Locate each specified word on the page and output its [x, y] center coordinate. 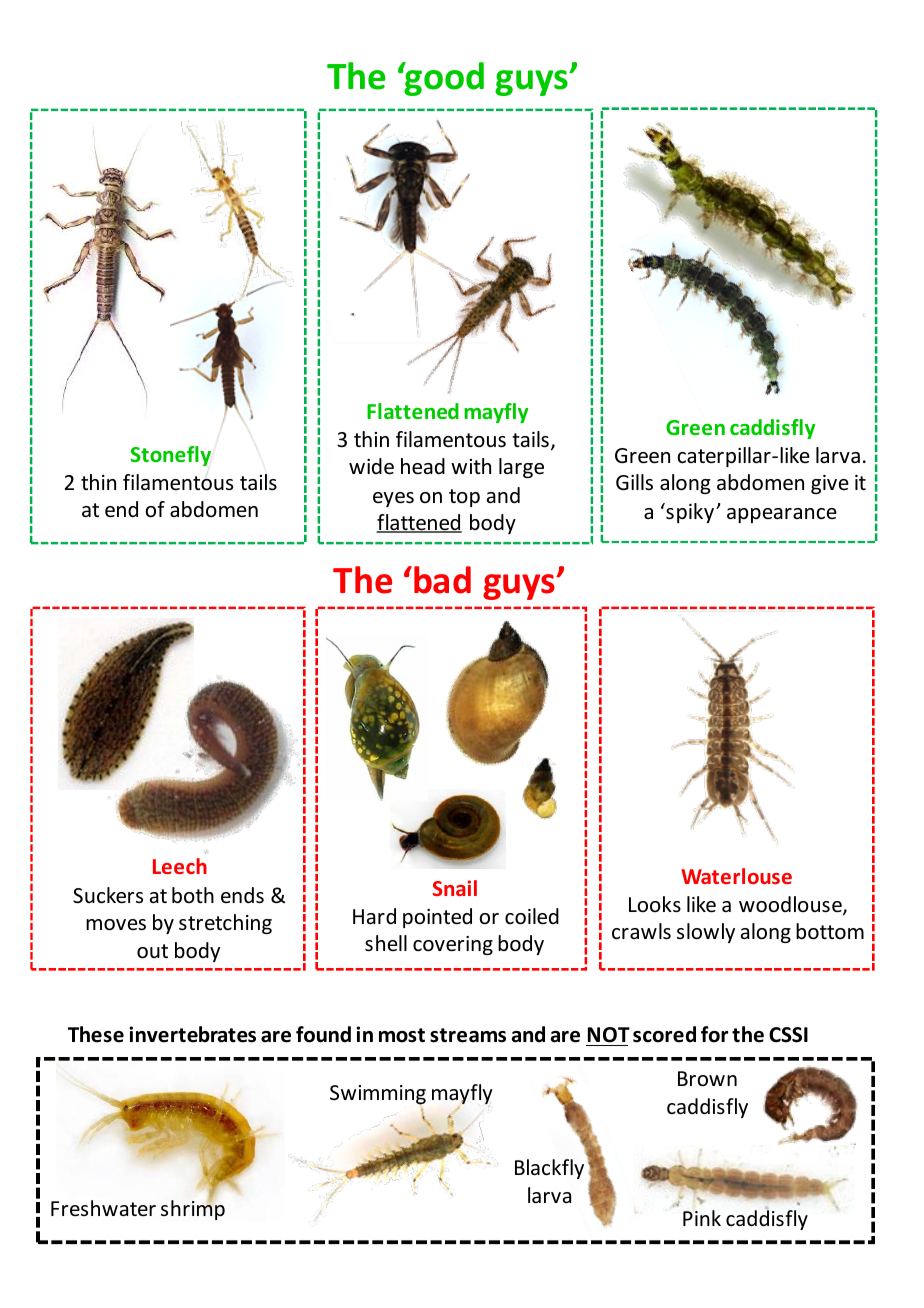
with [471, 466]
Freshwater [103, 1208]
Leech [180, 866]
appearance [782, 515]
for [714, 1034]
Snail [455, 888]
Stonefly [170, 456]
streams [468, 1035]
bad [442, 580]
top [464, 498]
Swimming [378, 1095]
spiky [689, 513]
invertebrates [192, 1034]
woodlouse [791, 905]
